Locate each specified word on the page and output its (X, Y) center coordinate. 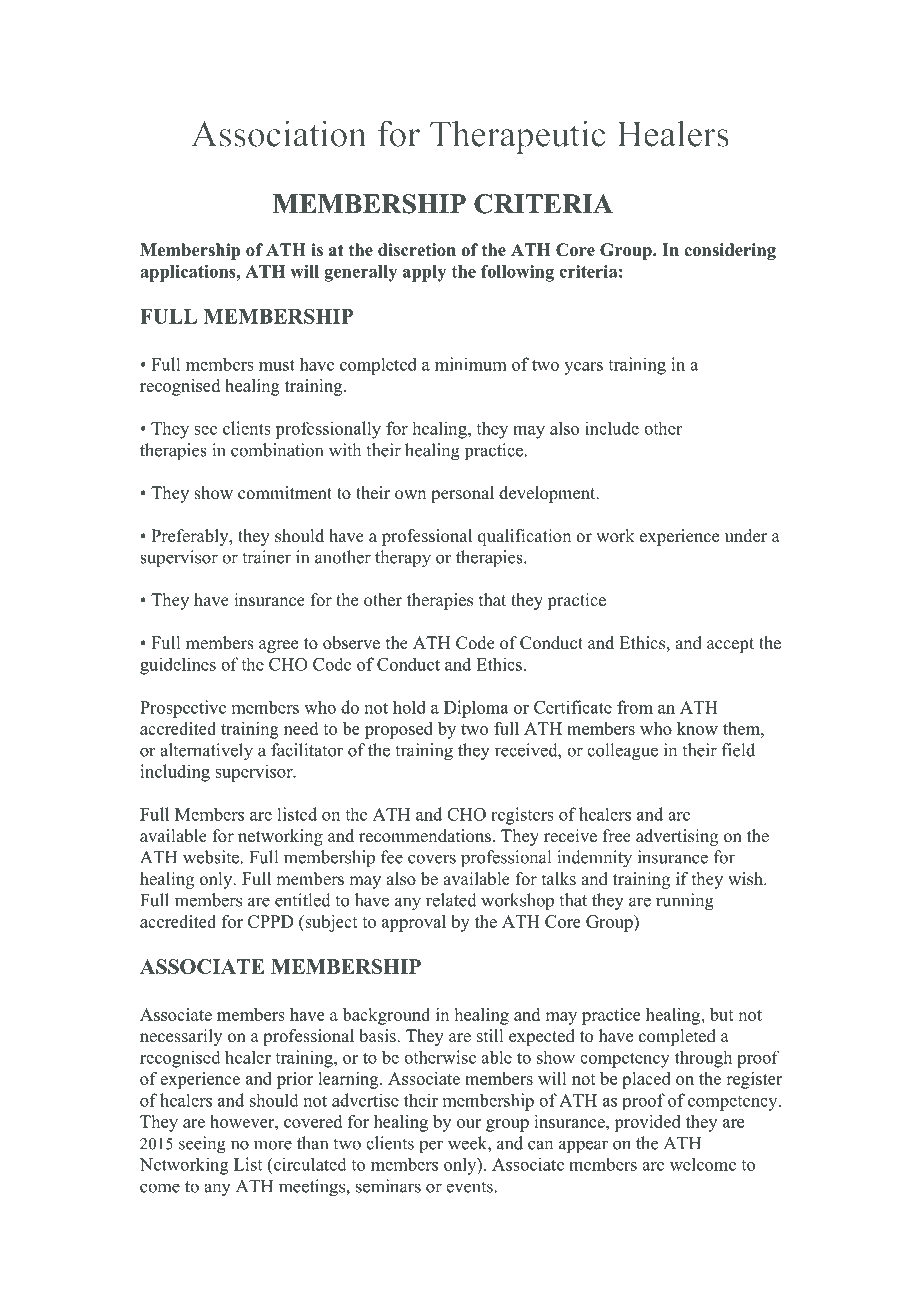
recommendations (425, 836)
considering (730, 251)
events (469, 1187)
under (746, 536)
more (273, 1145)
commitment (285, 493)
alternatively (206, 752)
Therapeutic (518, 137)
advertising (677, 837)
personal (462, 494)
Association (279, 133)
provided (647, 1123)
